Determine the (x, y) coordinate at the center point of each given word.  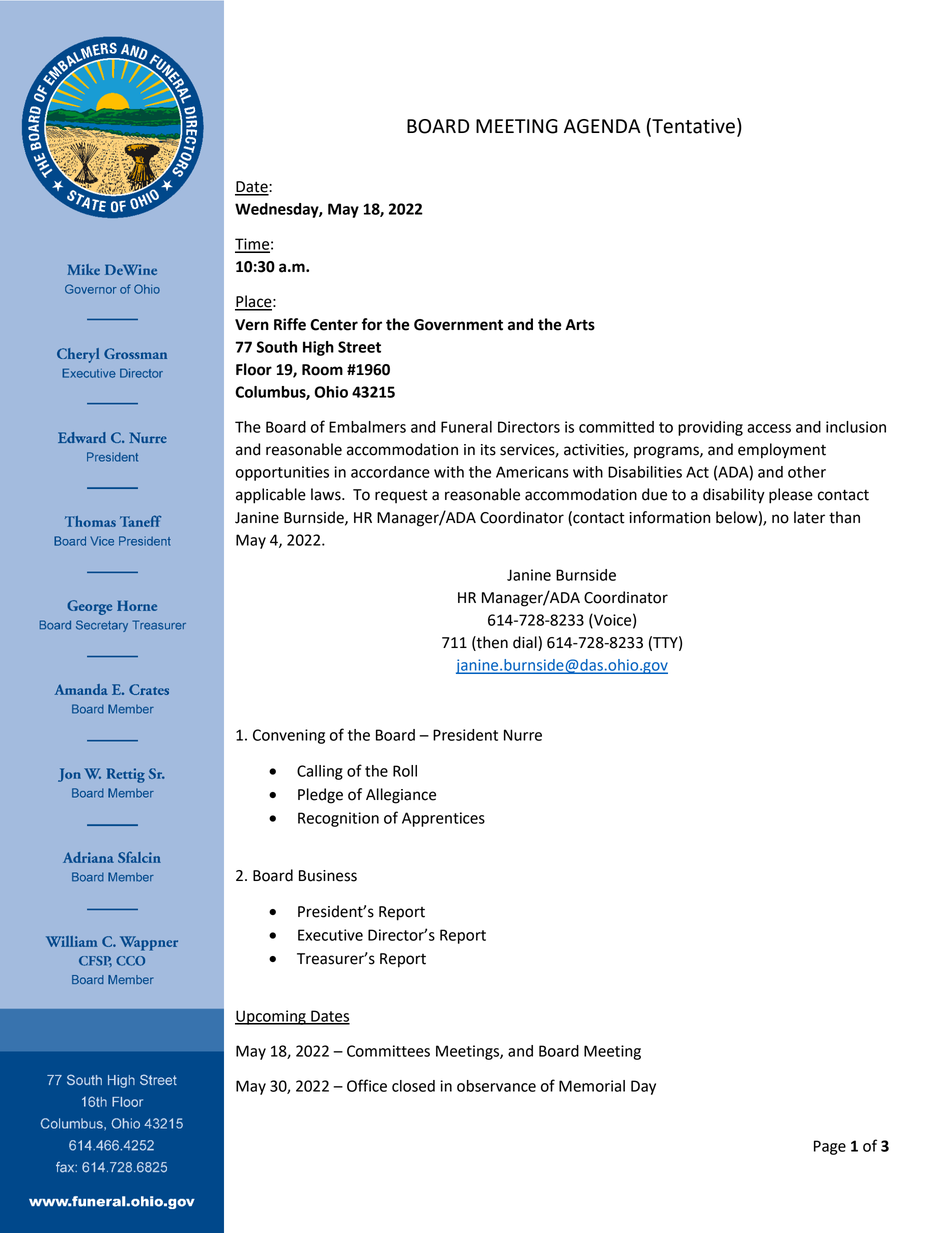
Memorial (592, 1086)
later (809, 517)
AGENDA (602, 126)
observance (496, 1086)
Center (334, 325)
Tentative (692, 127)
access (769, 428)
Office (367, 1085)
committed (616, 427)
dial (526, 643)
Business (328, 876)
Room (322, 370)
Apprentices (443, 819)
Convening (289, 736)
